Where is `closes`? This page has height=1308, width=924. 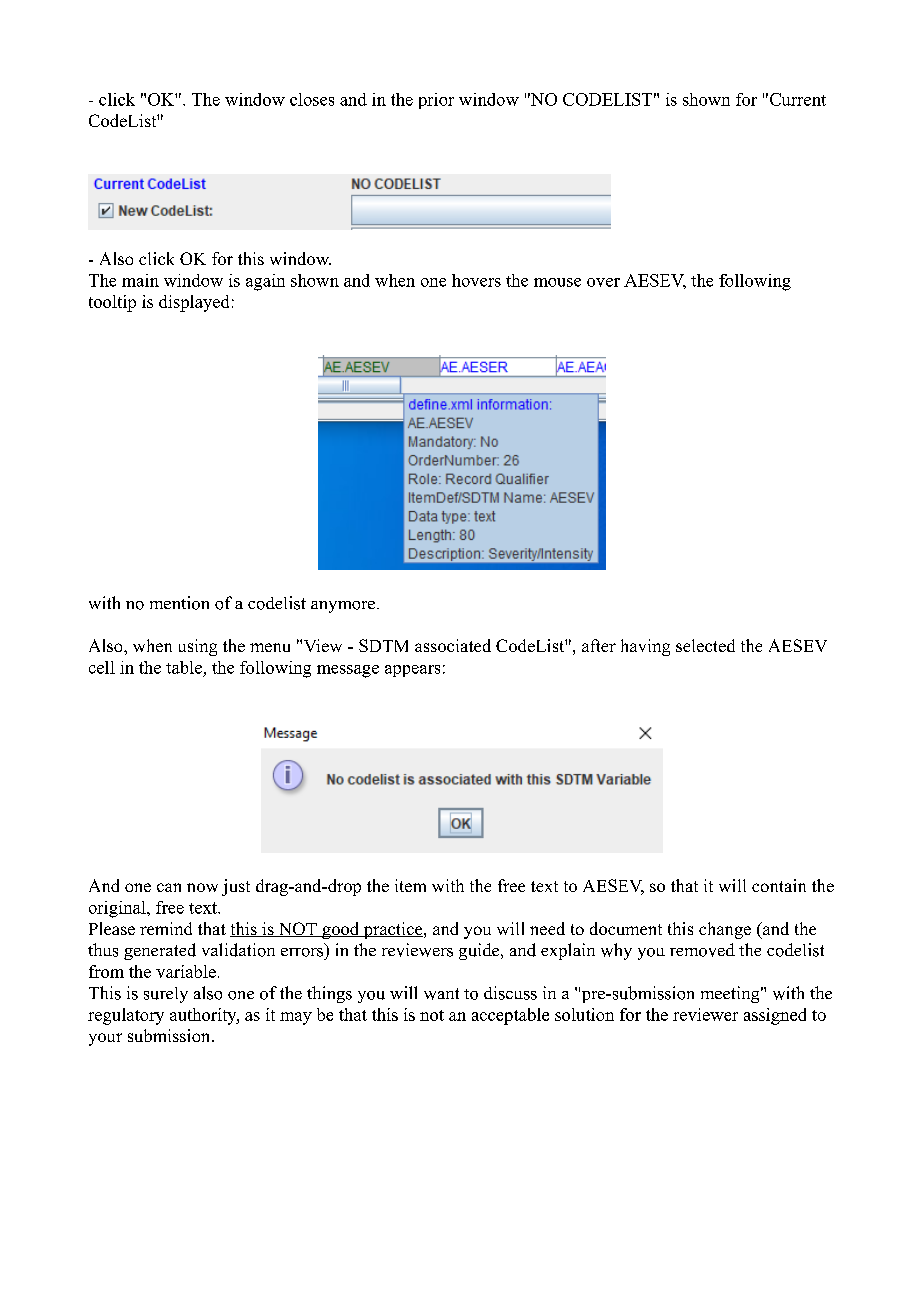
closes is located at coordinates (312, 99).
